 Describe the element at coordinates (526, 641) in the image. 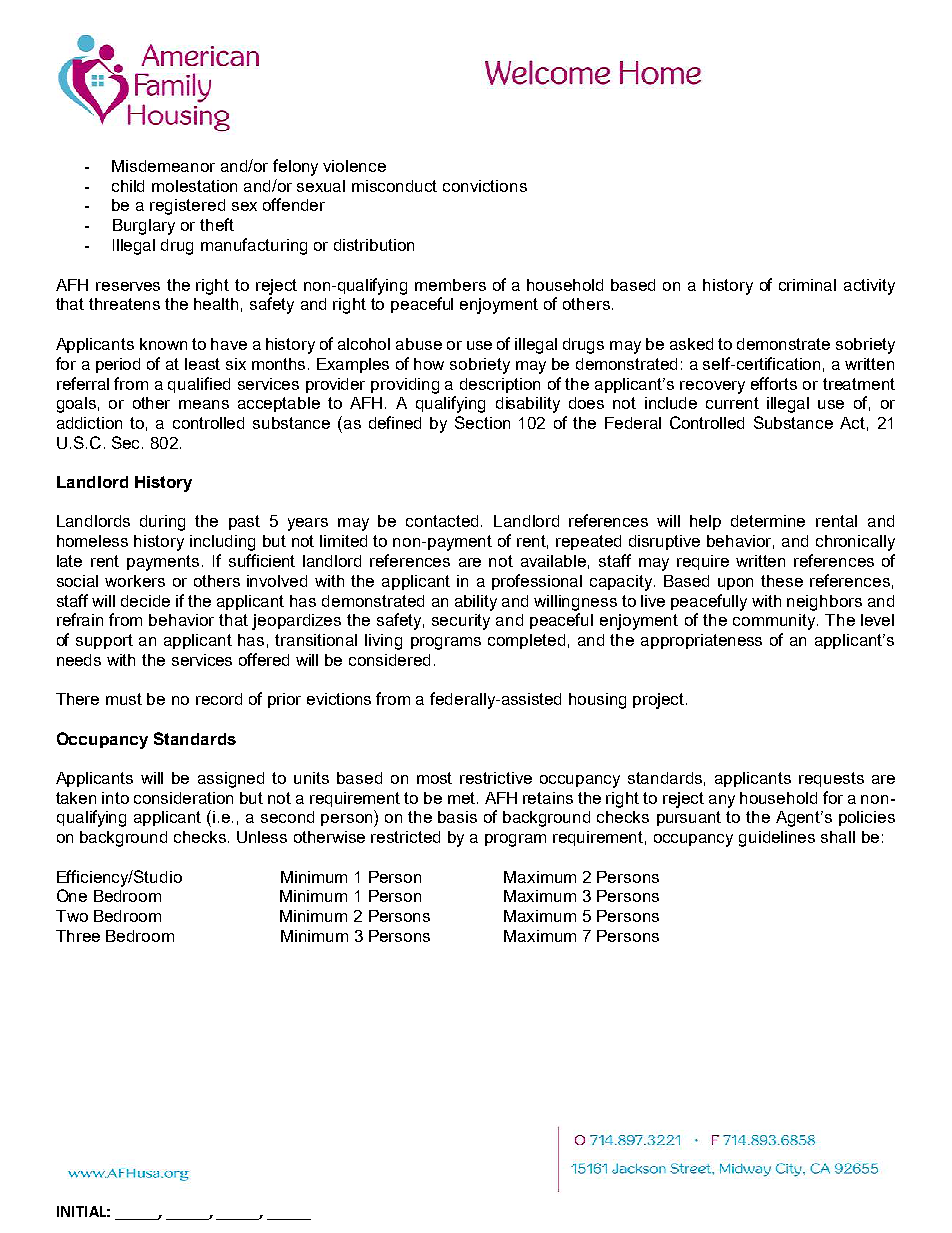

I see `completed` at that location.
